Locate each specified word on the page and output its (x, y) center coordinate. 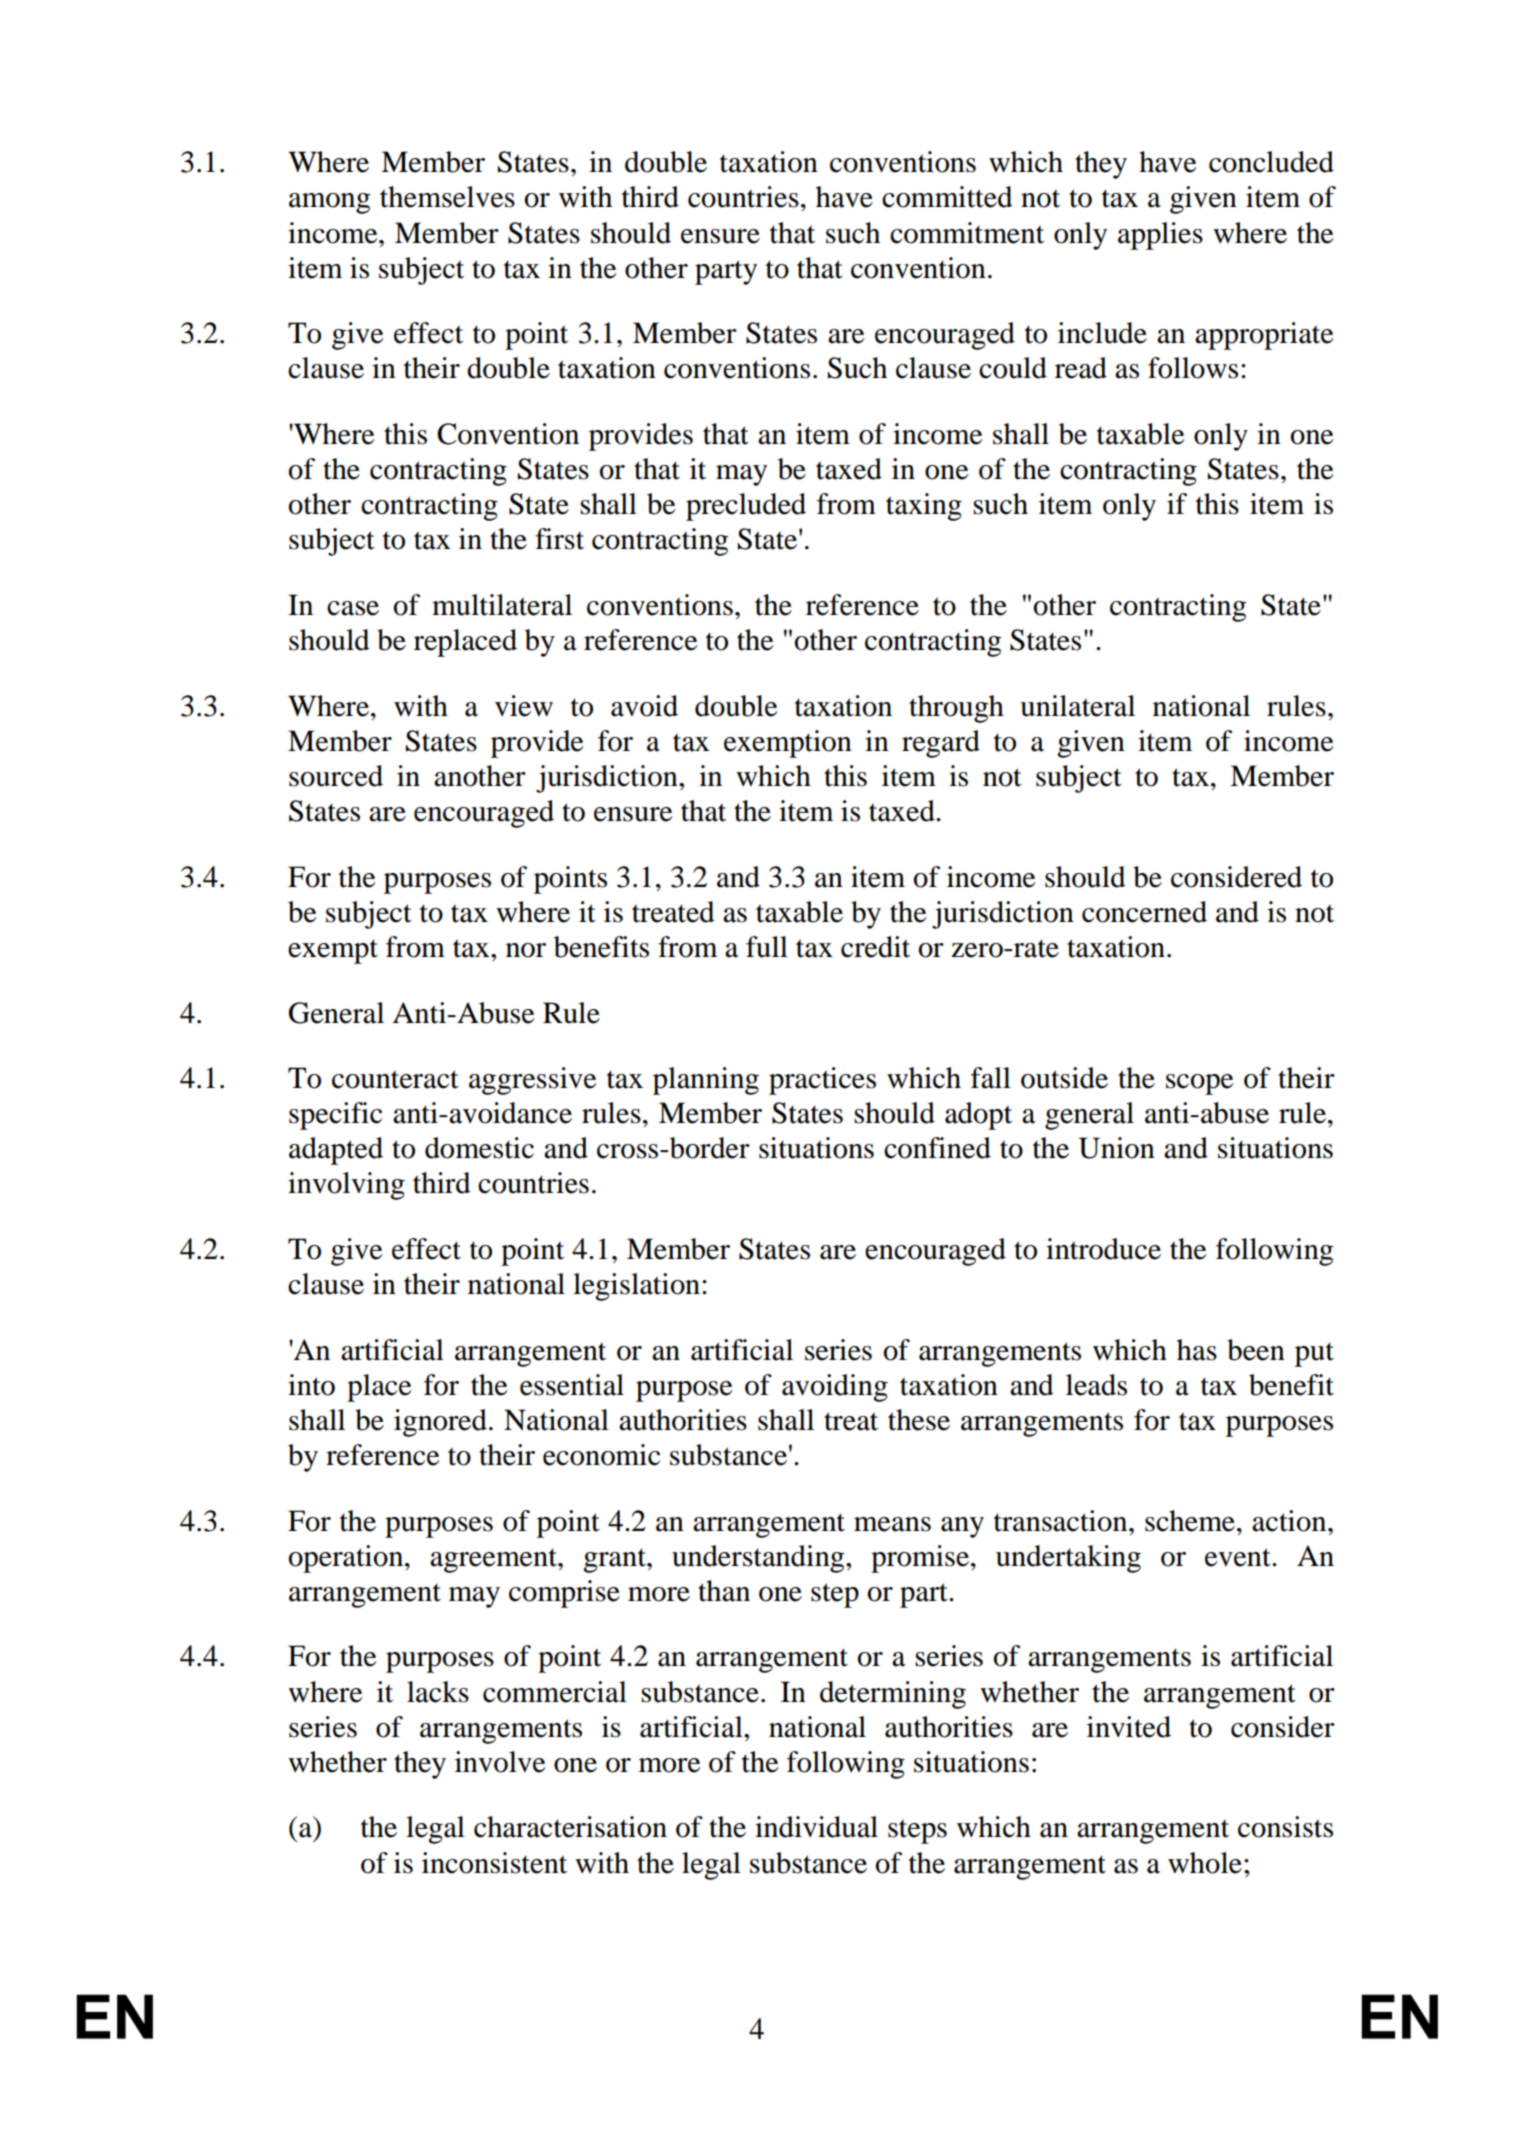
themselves (447, 197)
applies (1160, 236)
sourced (336, 776)
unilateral (1077, 706)
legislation (638, 1287)
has (1197, 1350)
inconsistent (494, 1863)
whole (1205, 1863)
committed (947, 197)
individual (816, 1827)
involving (346, 1186)
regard (941, 744)
